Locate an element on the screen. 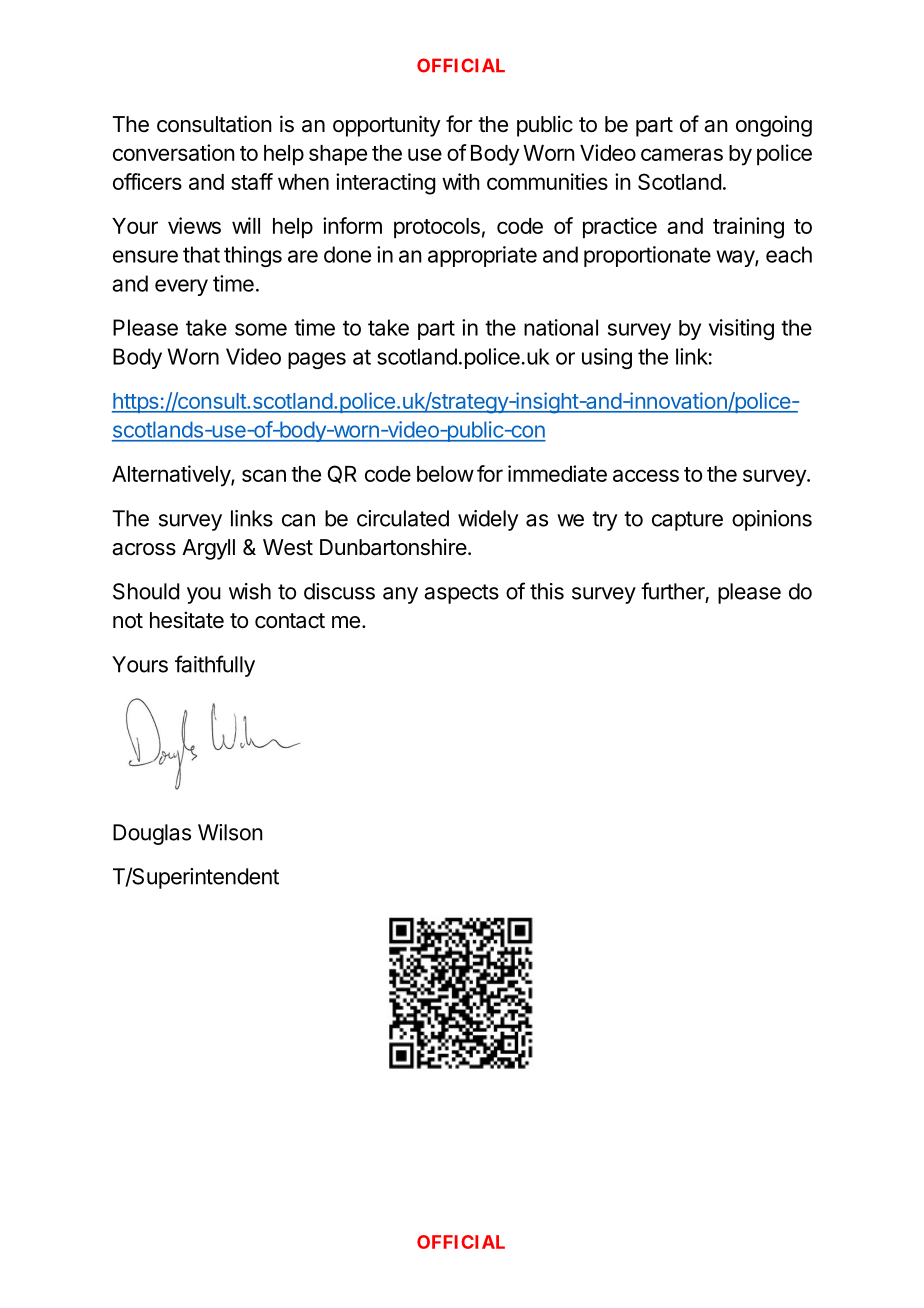 This screenshot has height=1308, width=924. with is located at coordinates (461, 181).
